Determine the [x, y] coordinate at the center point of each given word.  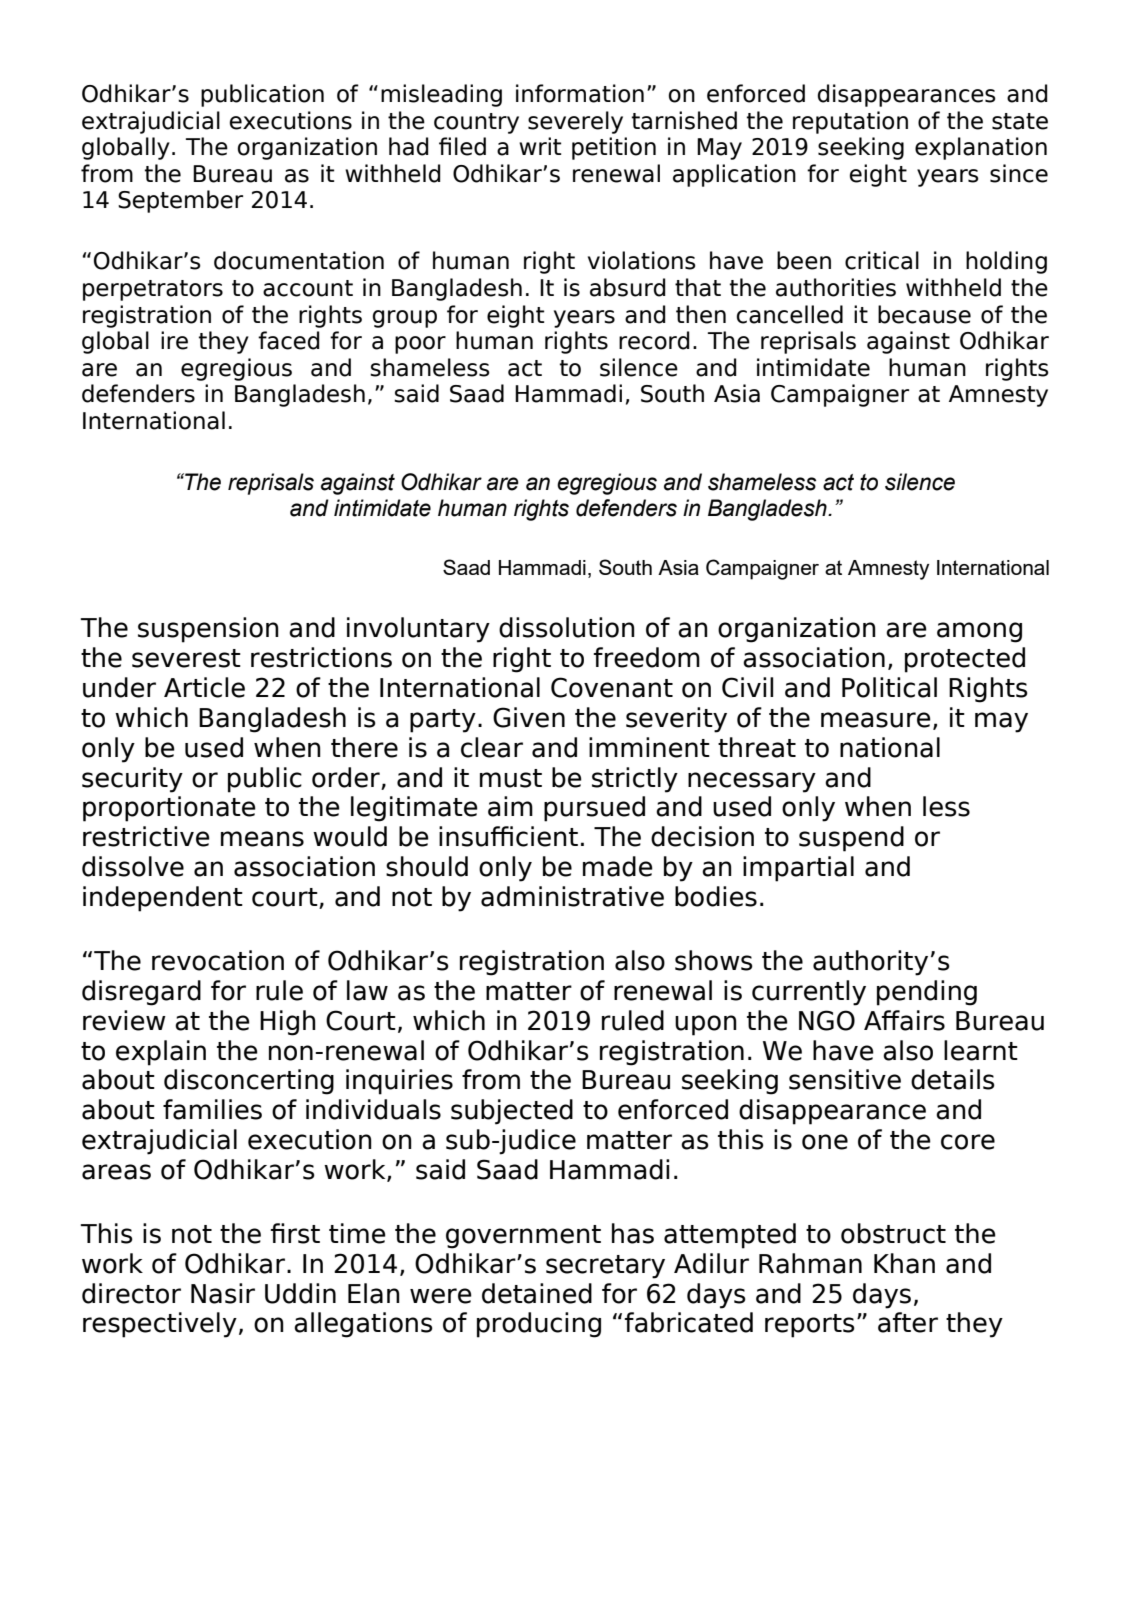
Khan [904, 1263]
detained [537, 1293]
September [180, 201]
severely [575, 122]
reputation [850, 122]
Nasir [223, 1293]
